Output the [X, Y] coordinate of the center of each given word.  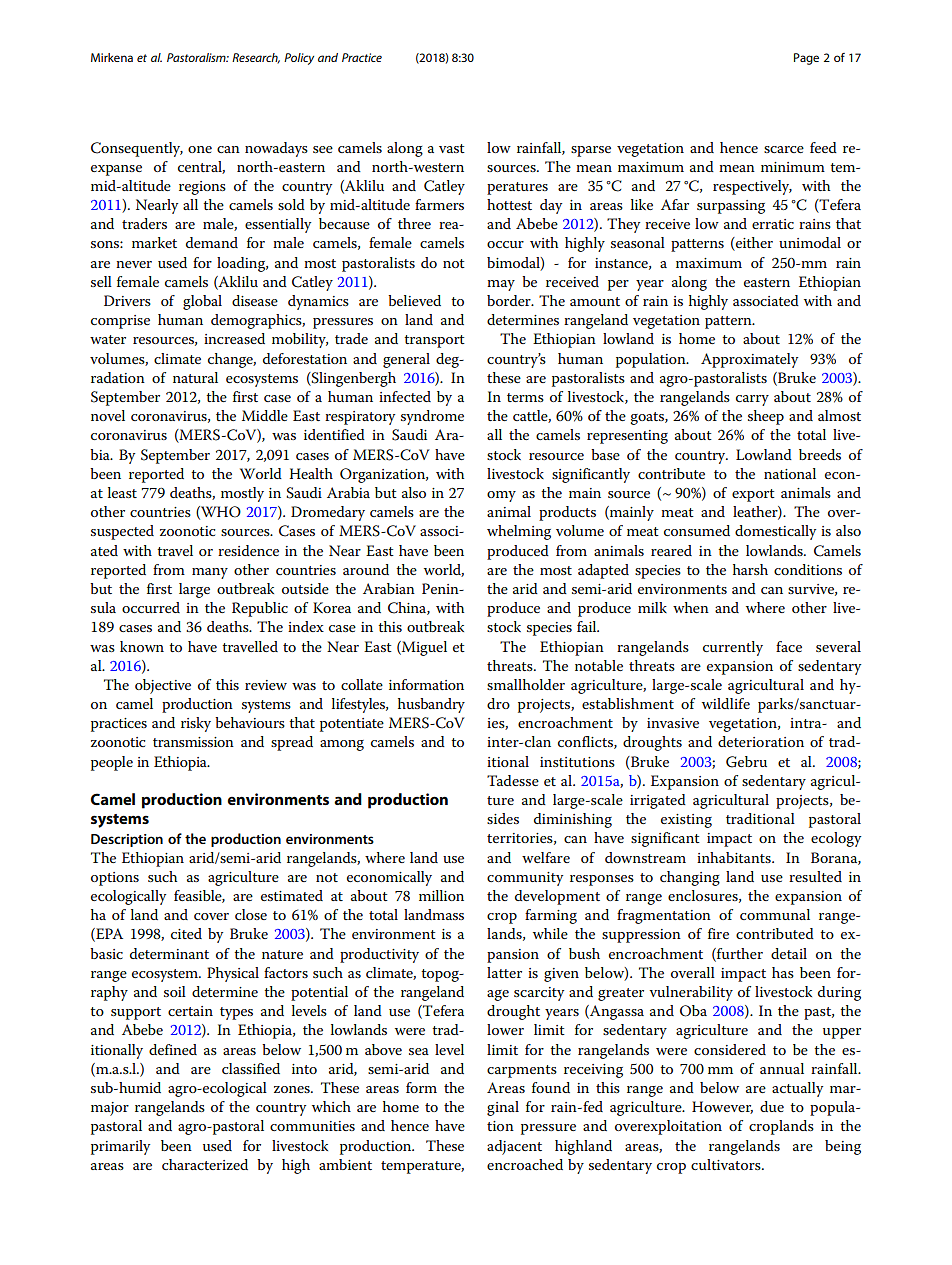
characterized [205, 1164]
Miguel [423, 648]
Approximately [749, 360]
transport [434, 341]
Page [806, 59]
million [441, 895]
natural [195, 377]
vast [452, 148]
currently [733, 648]
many [210, 573]
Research [256, 58]
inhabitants [735, 857]
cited [186, 933]
